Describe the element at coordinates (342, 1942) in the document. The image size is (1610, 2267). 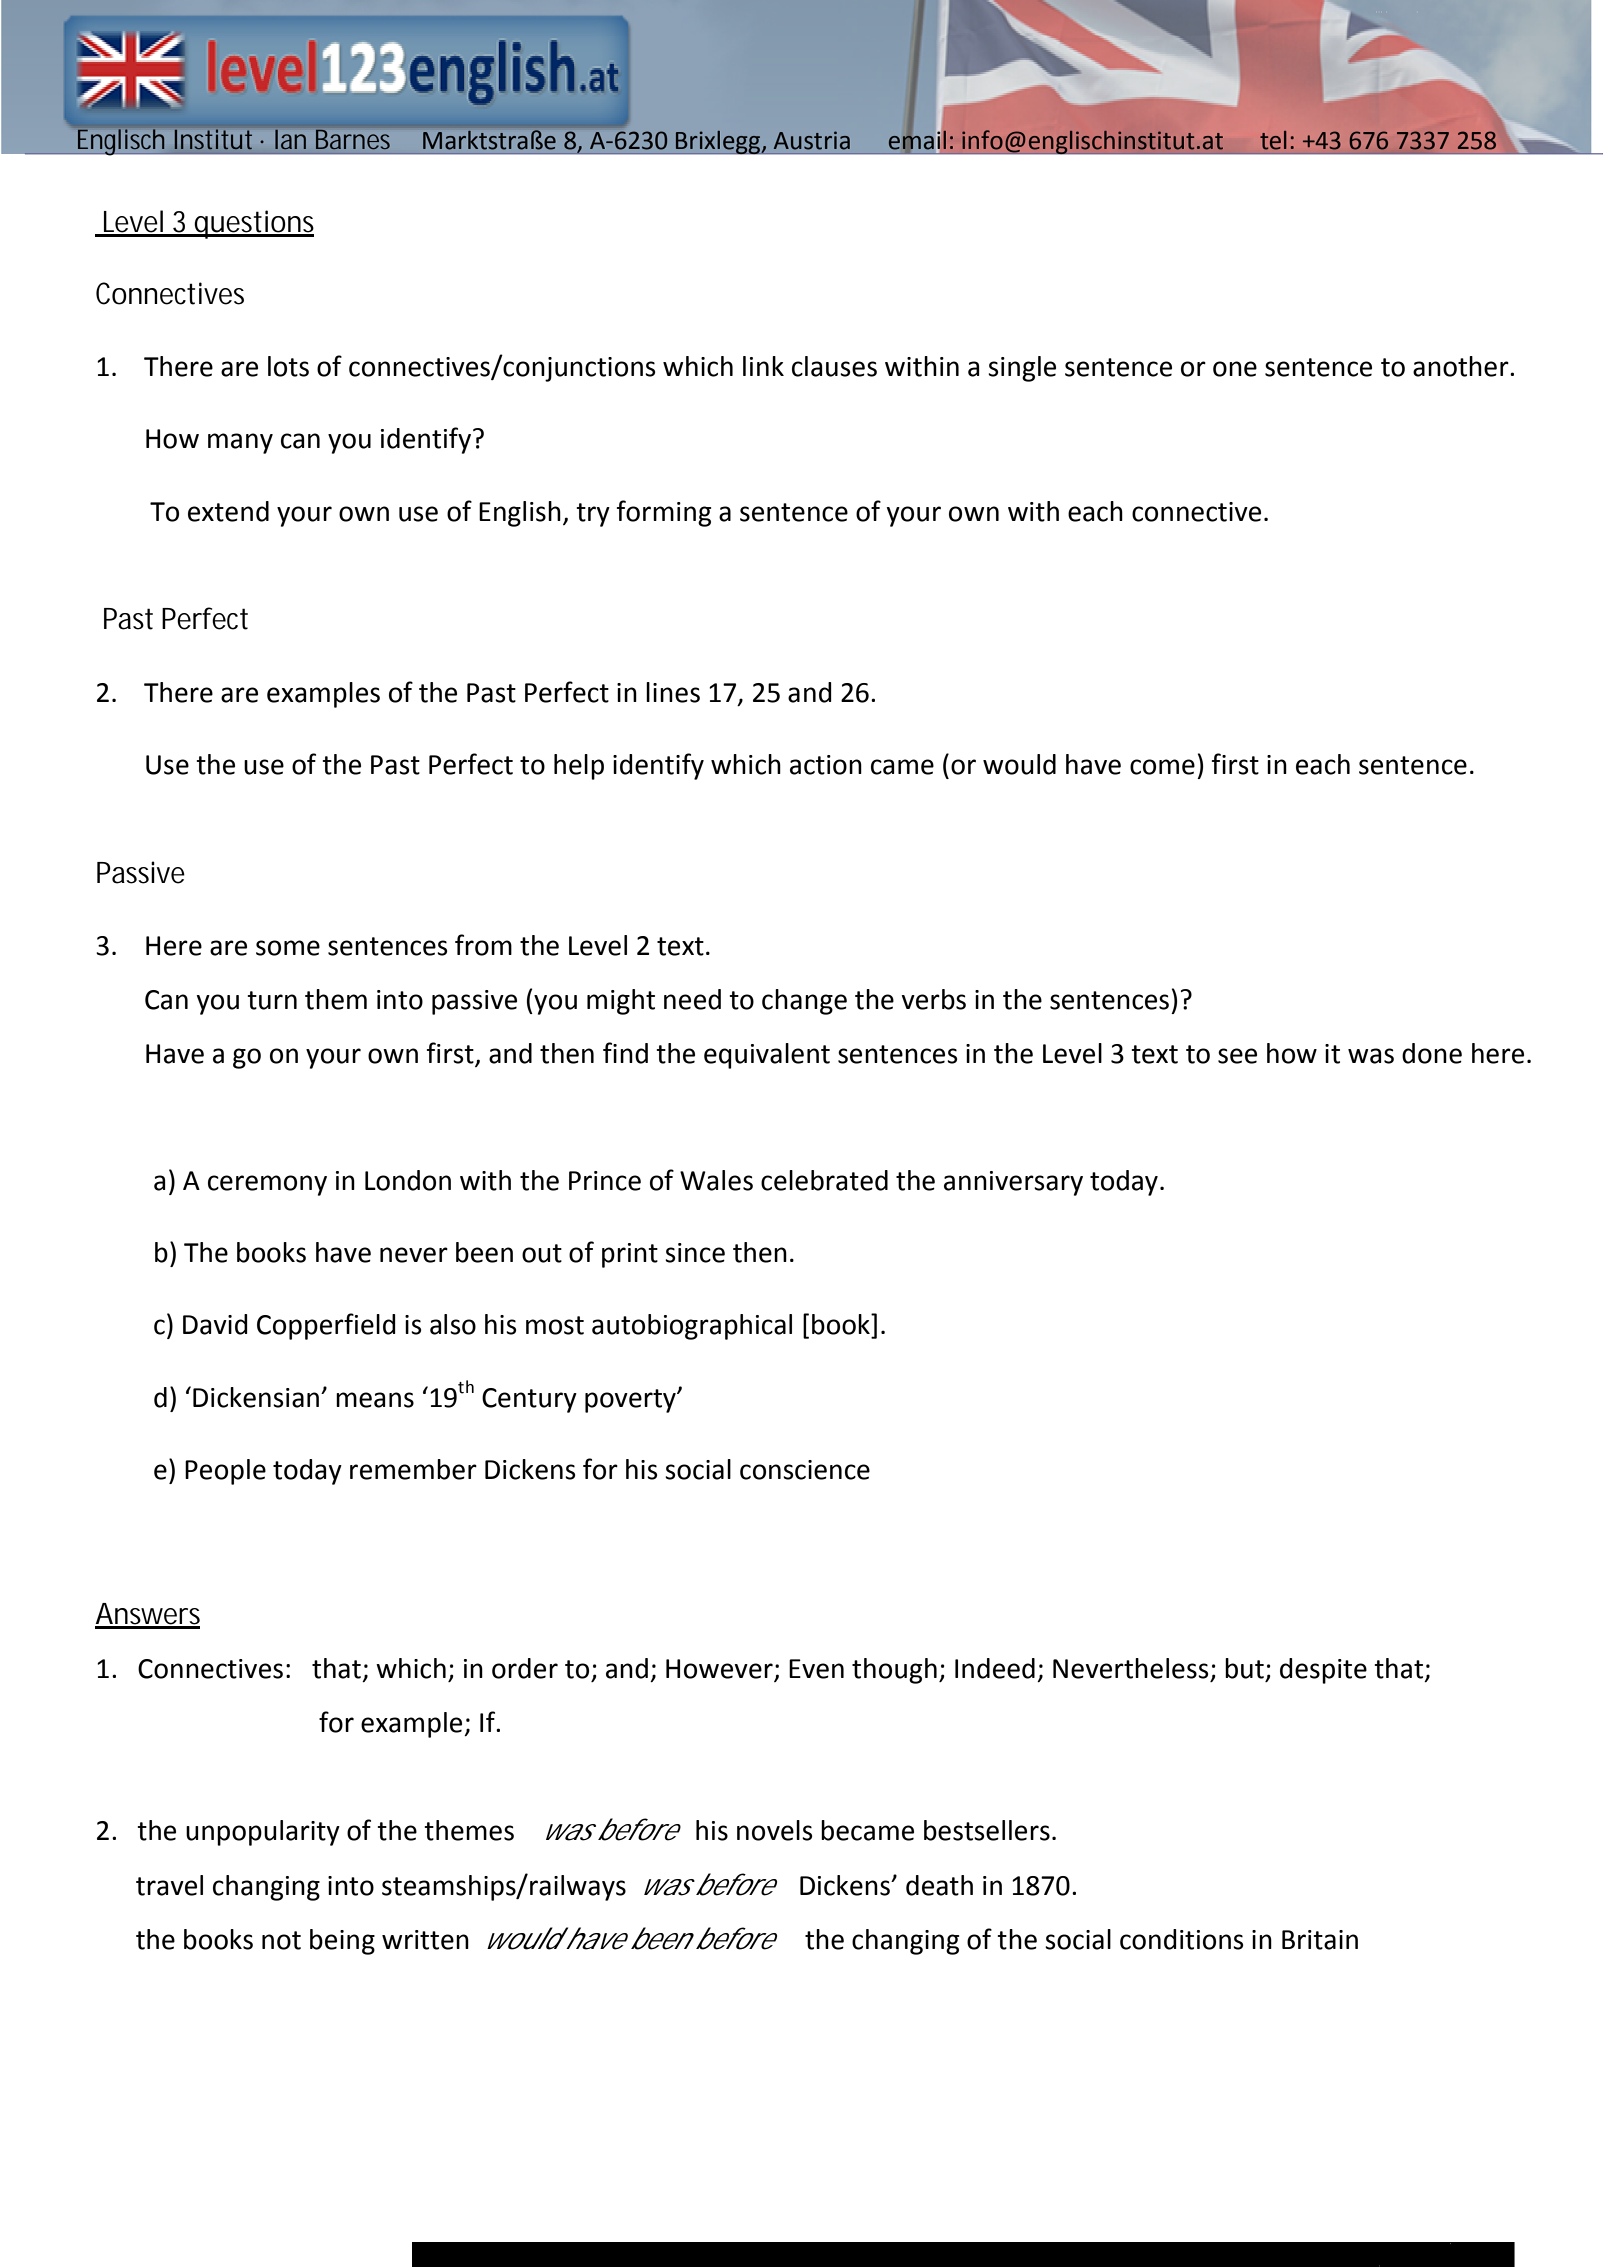
I see `being` at that location.
